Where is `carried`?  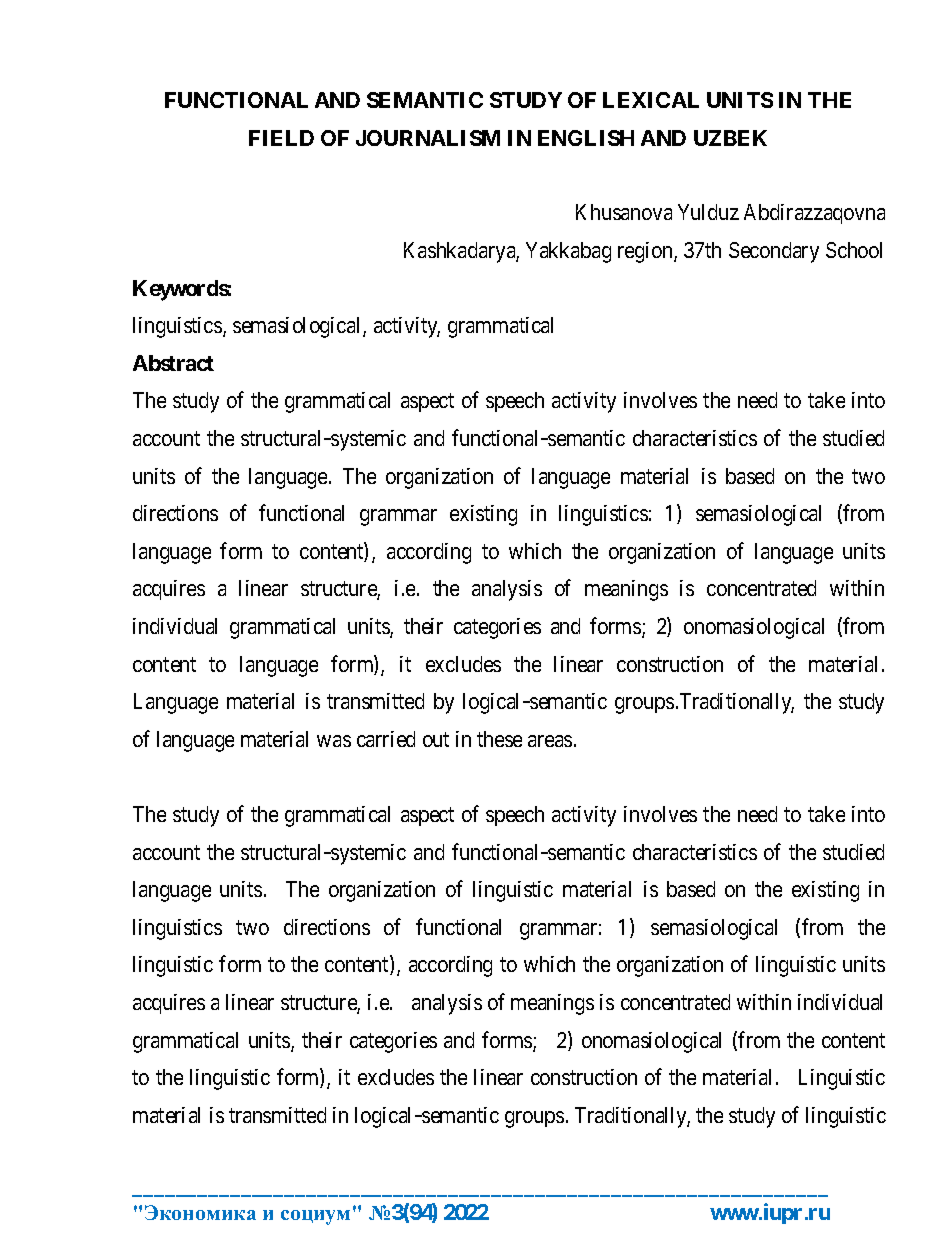
carried is located at coordinates (386, 739).
